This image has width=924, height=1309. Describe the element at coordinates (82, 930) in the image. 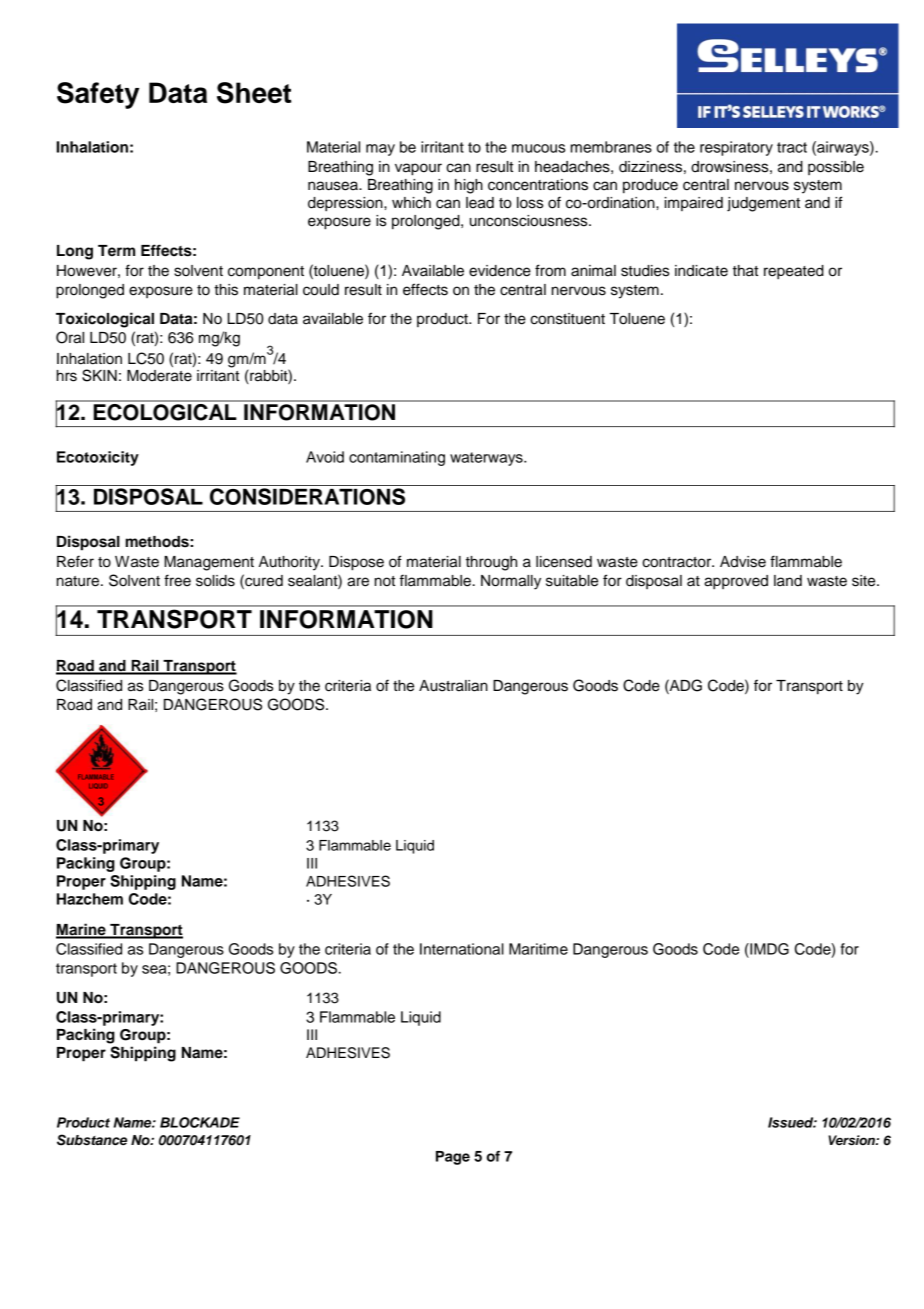

I see `Marine` at that location.
